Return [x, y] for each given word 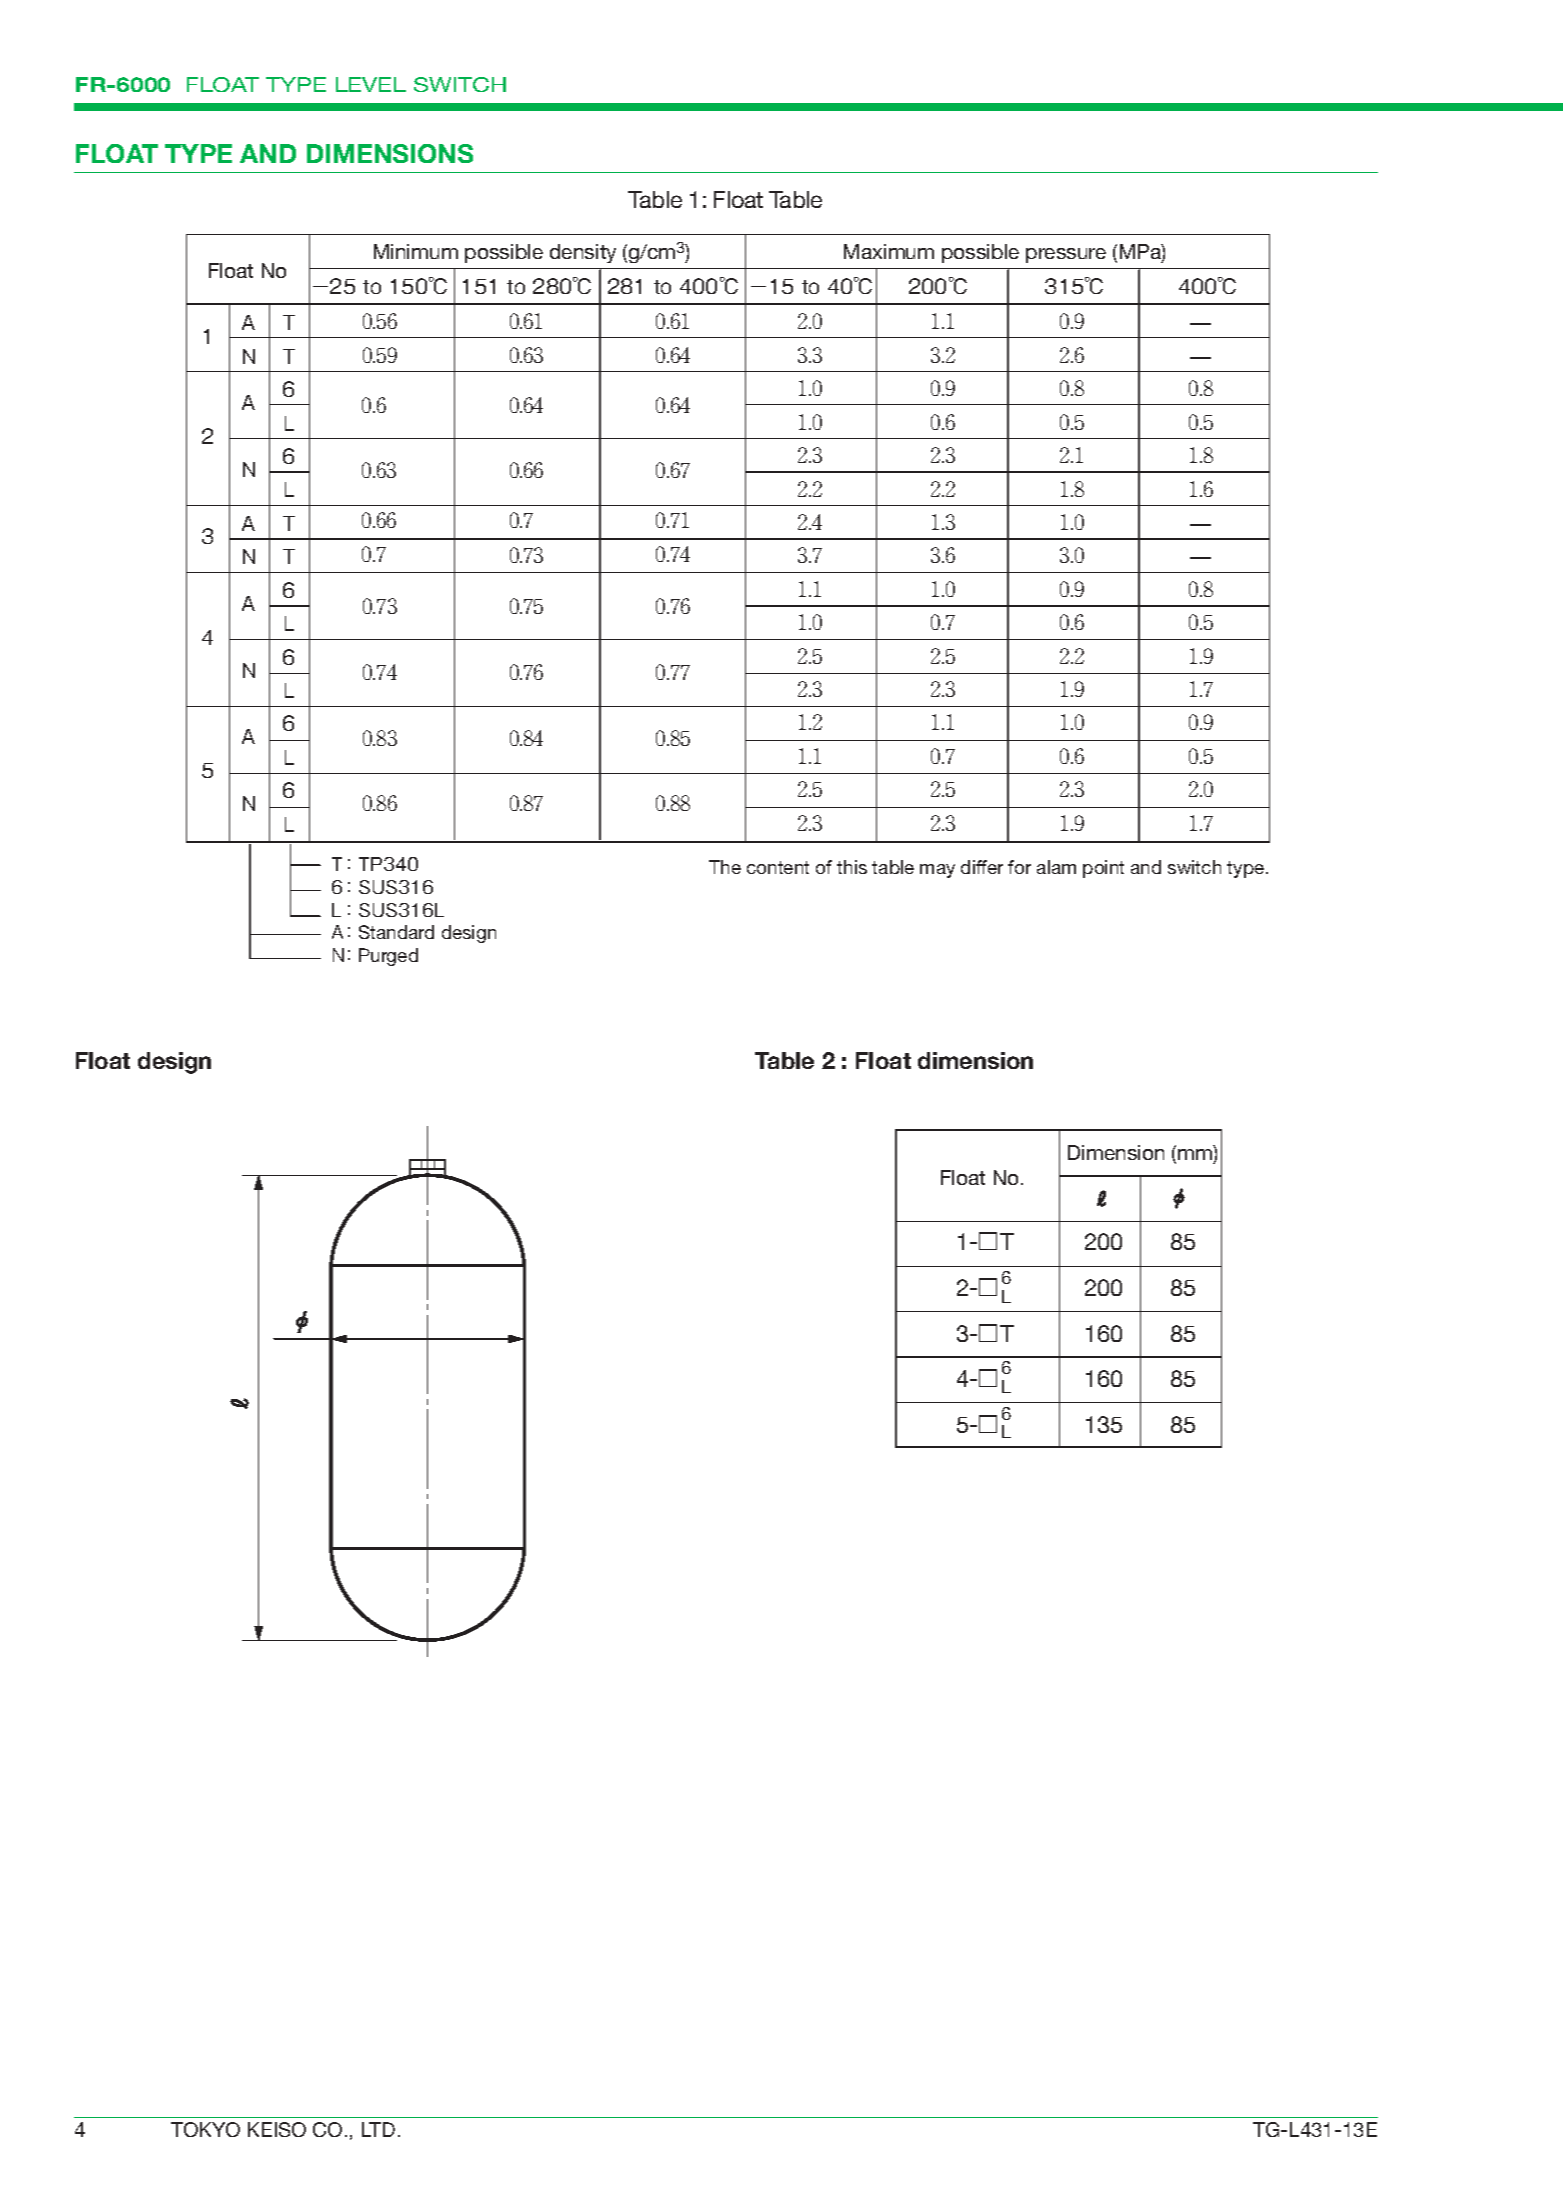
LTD [378, 2129]
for [1019, 867]
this [852, 867]
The [725, 867]
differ [982, 867]
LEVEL [371, 84]
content [778, 867]
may [937, 871]
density [583, 253]
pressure [1066, 255]
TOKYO [205, 2129]
